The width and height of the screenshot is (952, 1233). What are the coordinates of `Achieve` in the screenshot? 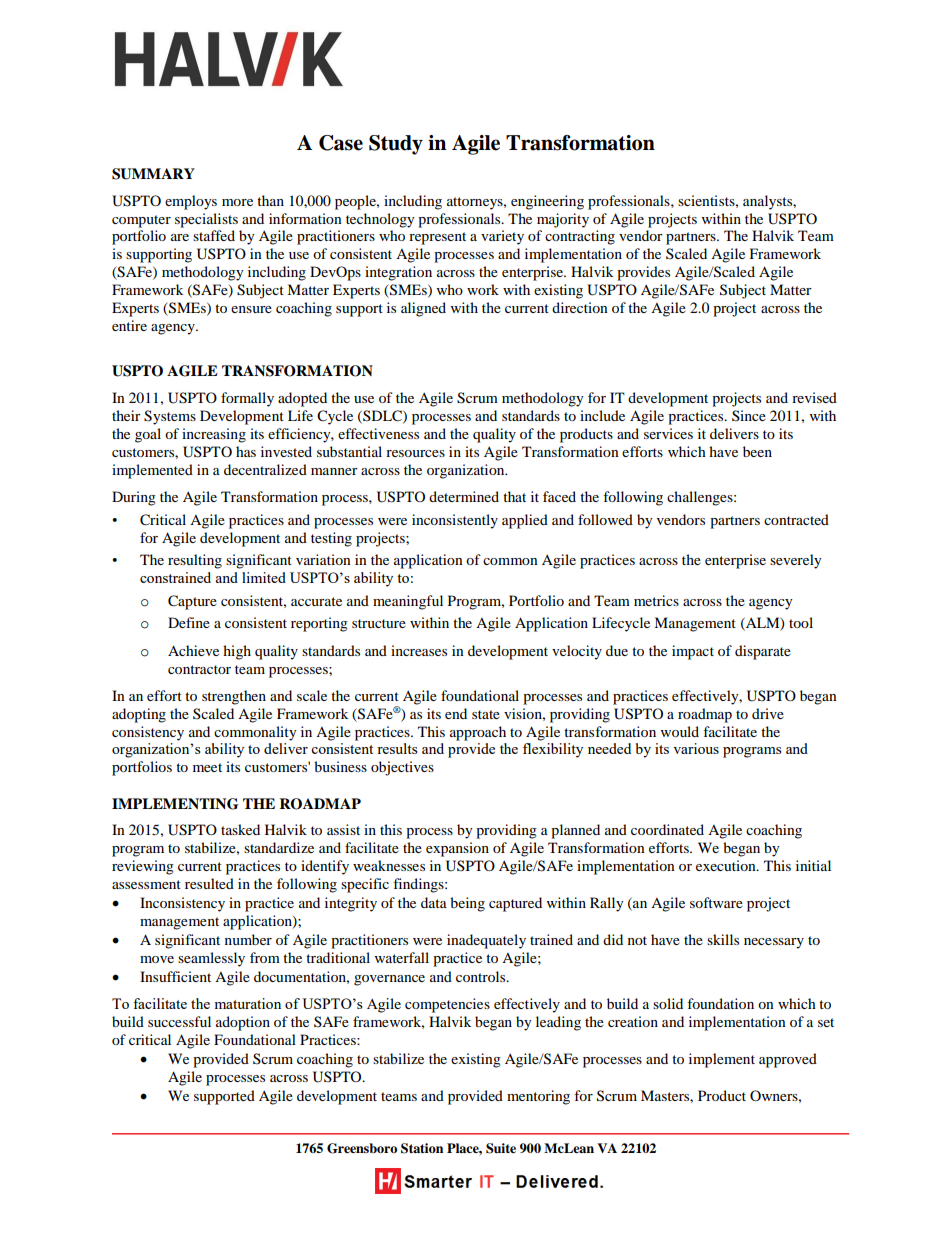 It's located at (193, 650).
